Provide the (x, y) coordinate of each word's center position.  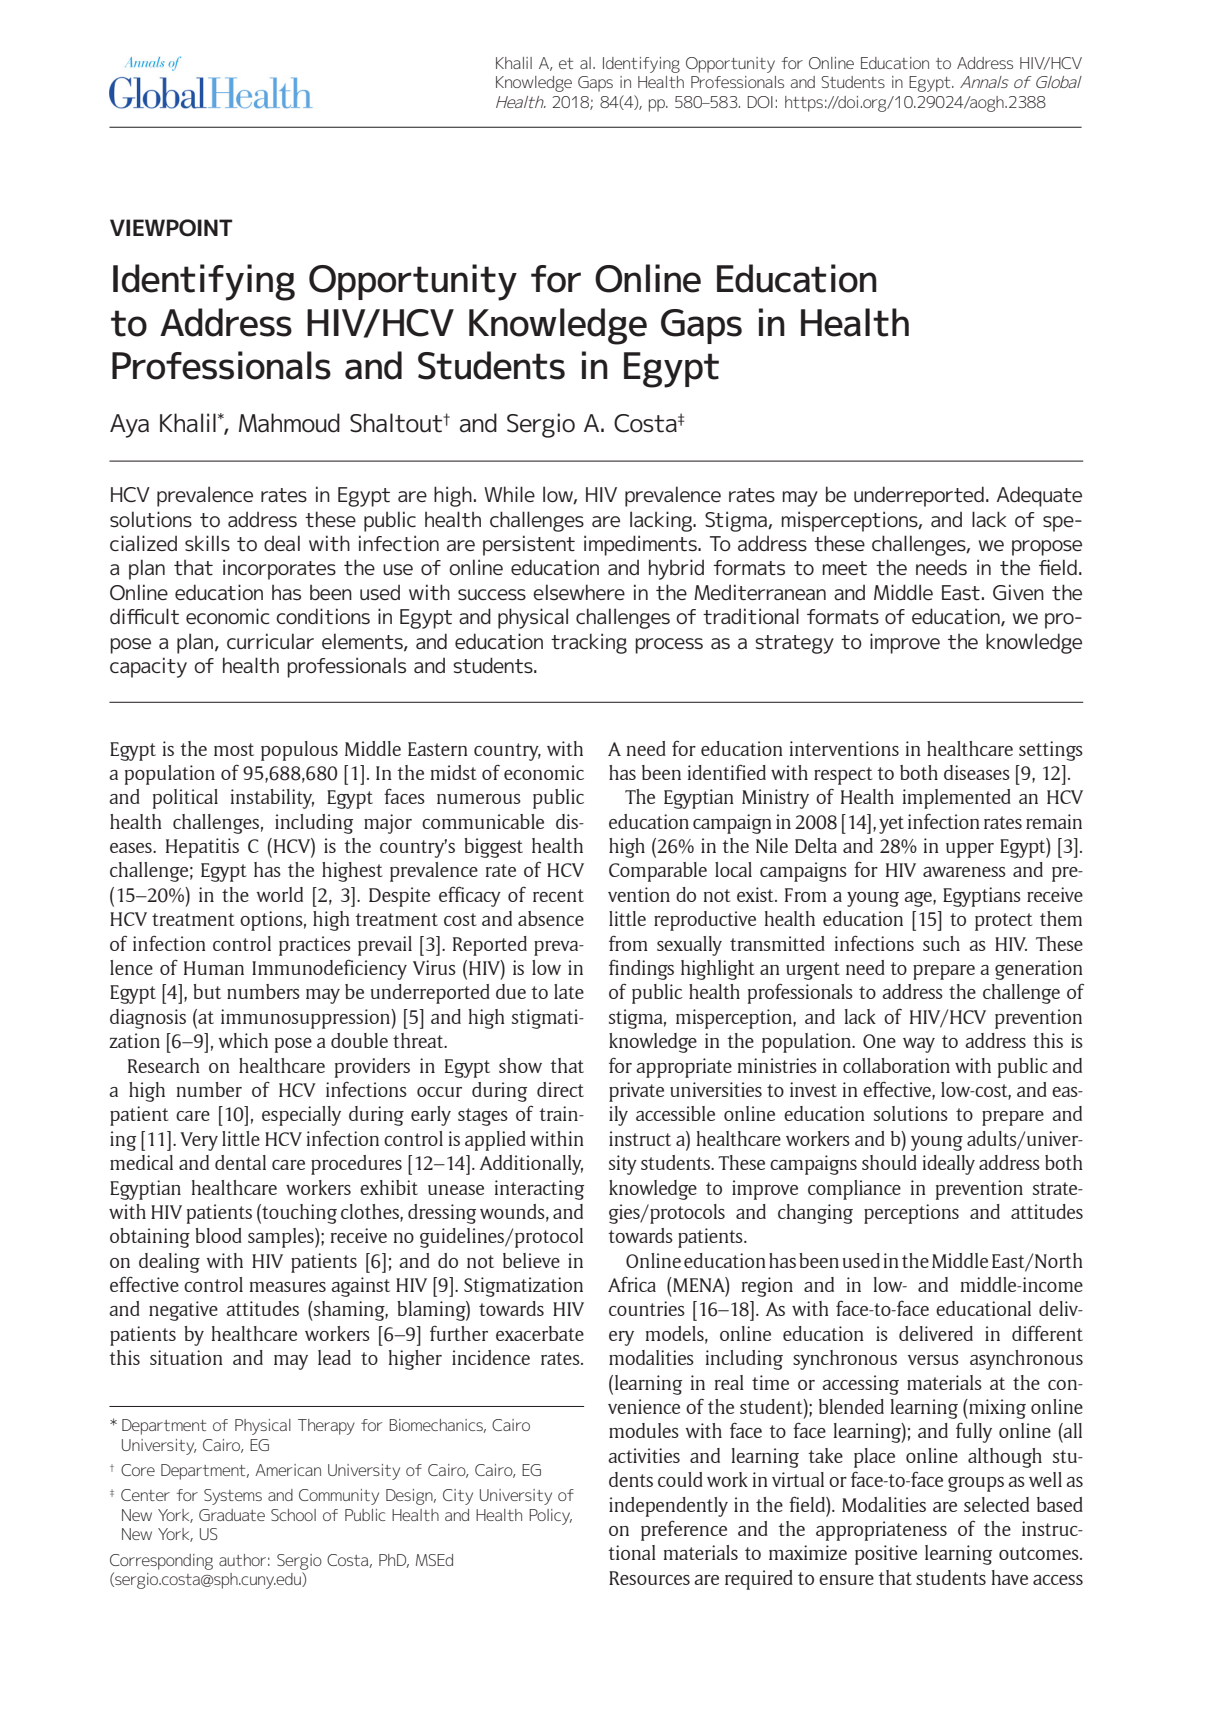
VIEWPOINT (171, 228)
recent (558, 895)
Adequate (1039, 496)
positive (886, 1555)
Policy (550, 1517)
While (509, 494)
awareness (964, 872)
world (279, 894)
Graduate (232, 1515)
